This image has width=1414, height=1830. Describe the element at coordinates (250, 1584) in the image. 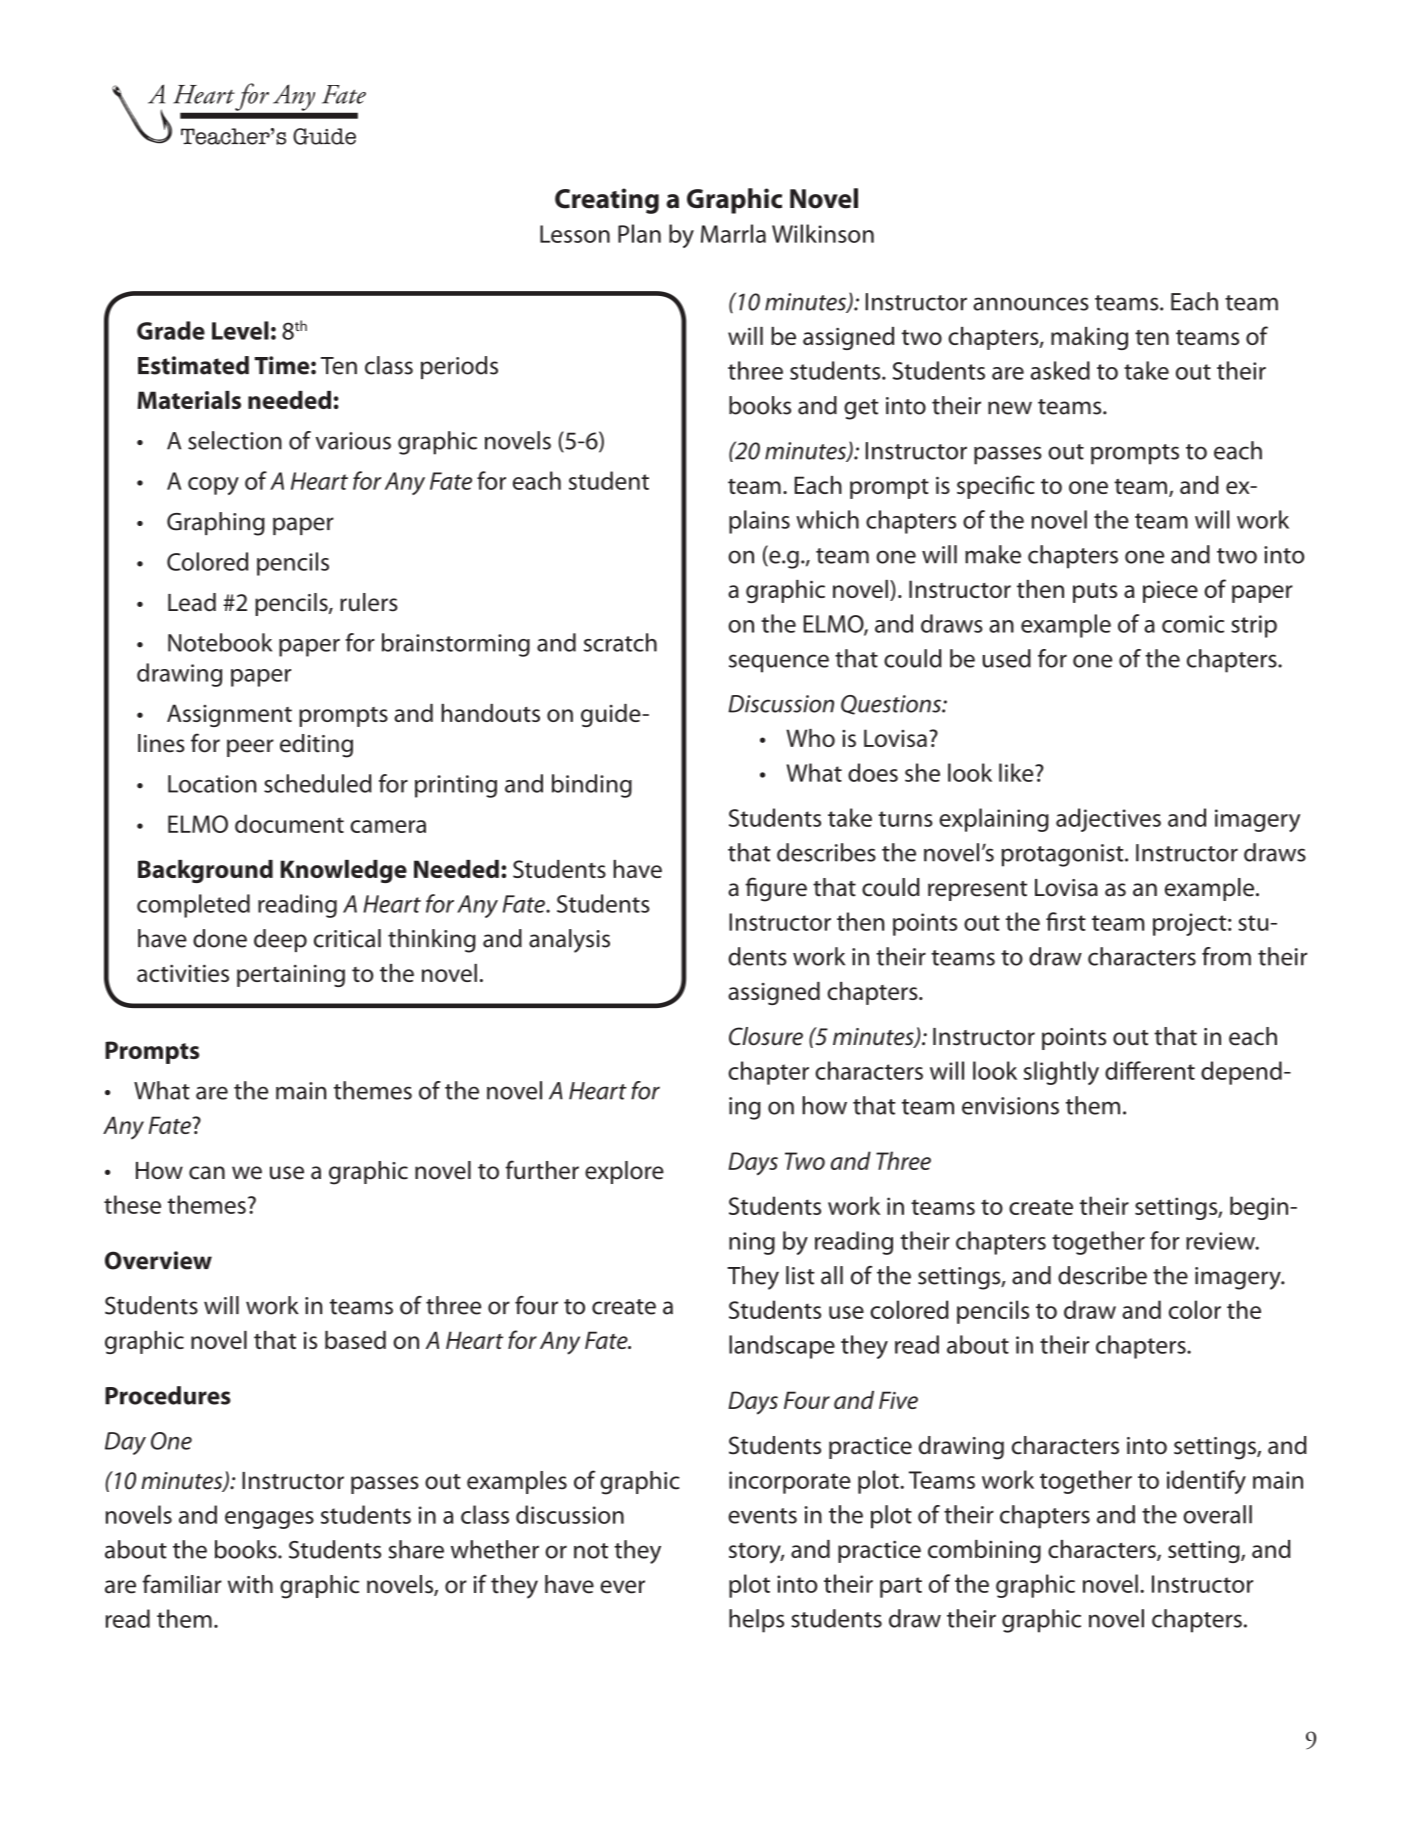

I see `with` at that location.
